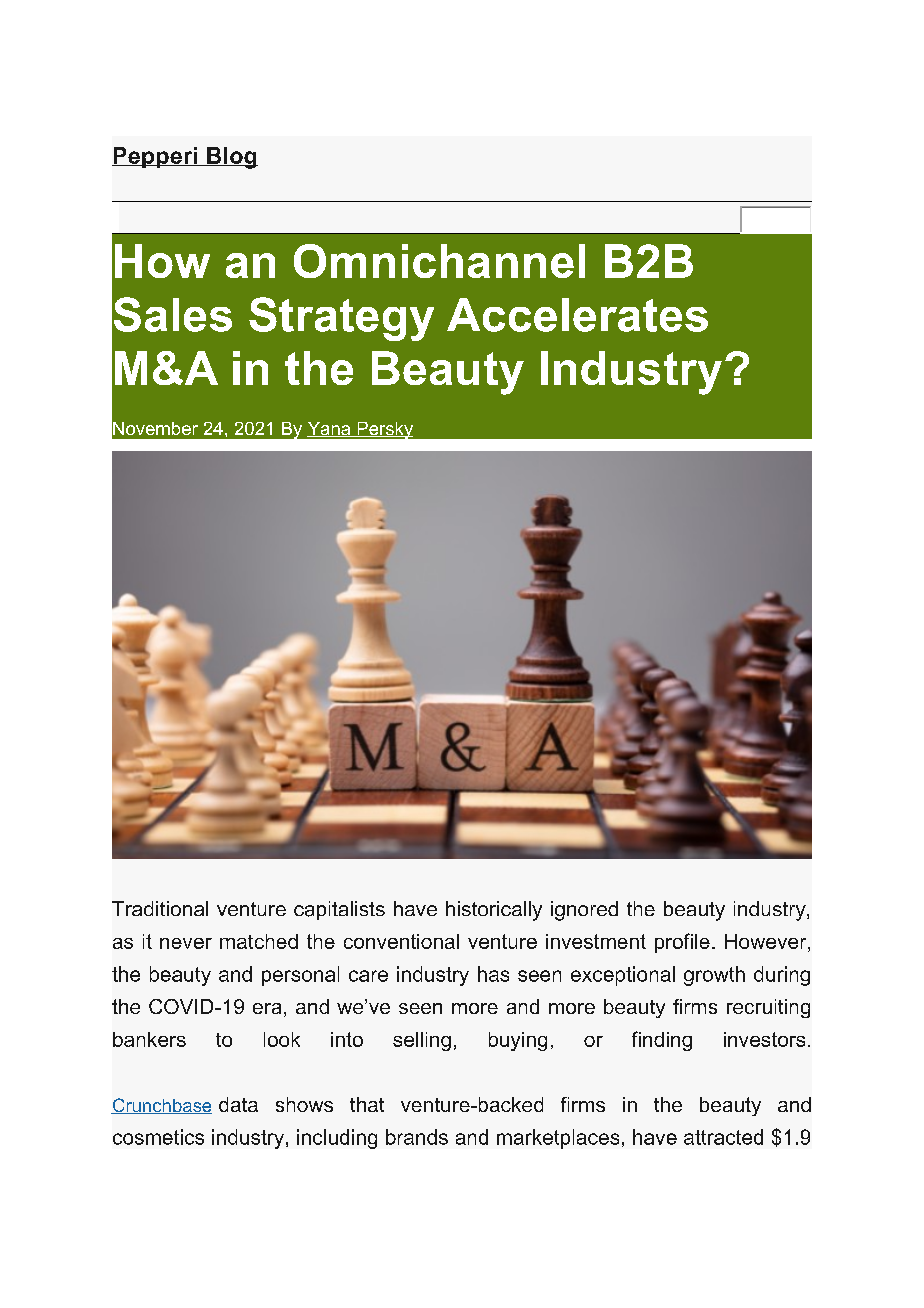 The image size is (924, 1308). Describe the element at coordinates (231, 158) in the screenshot. I see `Blog` at that location.
